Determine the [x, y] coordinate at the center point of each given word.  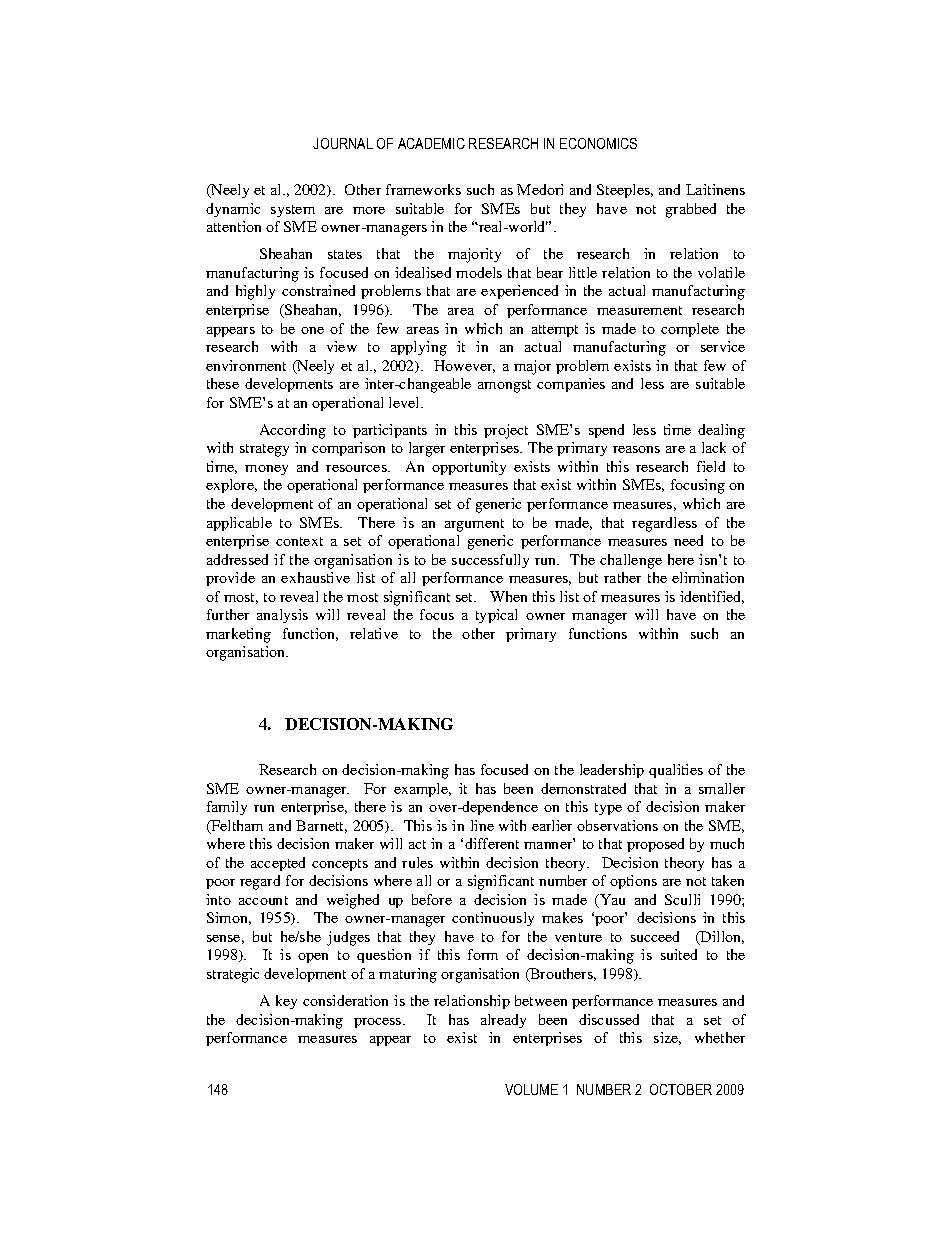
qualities [676, 771]
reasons [636, 449]
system [293, 211]
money [266, 470]
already [503, 1021]
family [227, 808]
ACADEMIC [431, 143]
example [422, 790]
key [286, 1002]
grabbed [691, 210]
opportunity [469, 468]
